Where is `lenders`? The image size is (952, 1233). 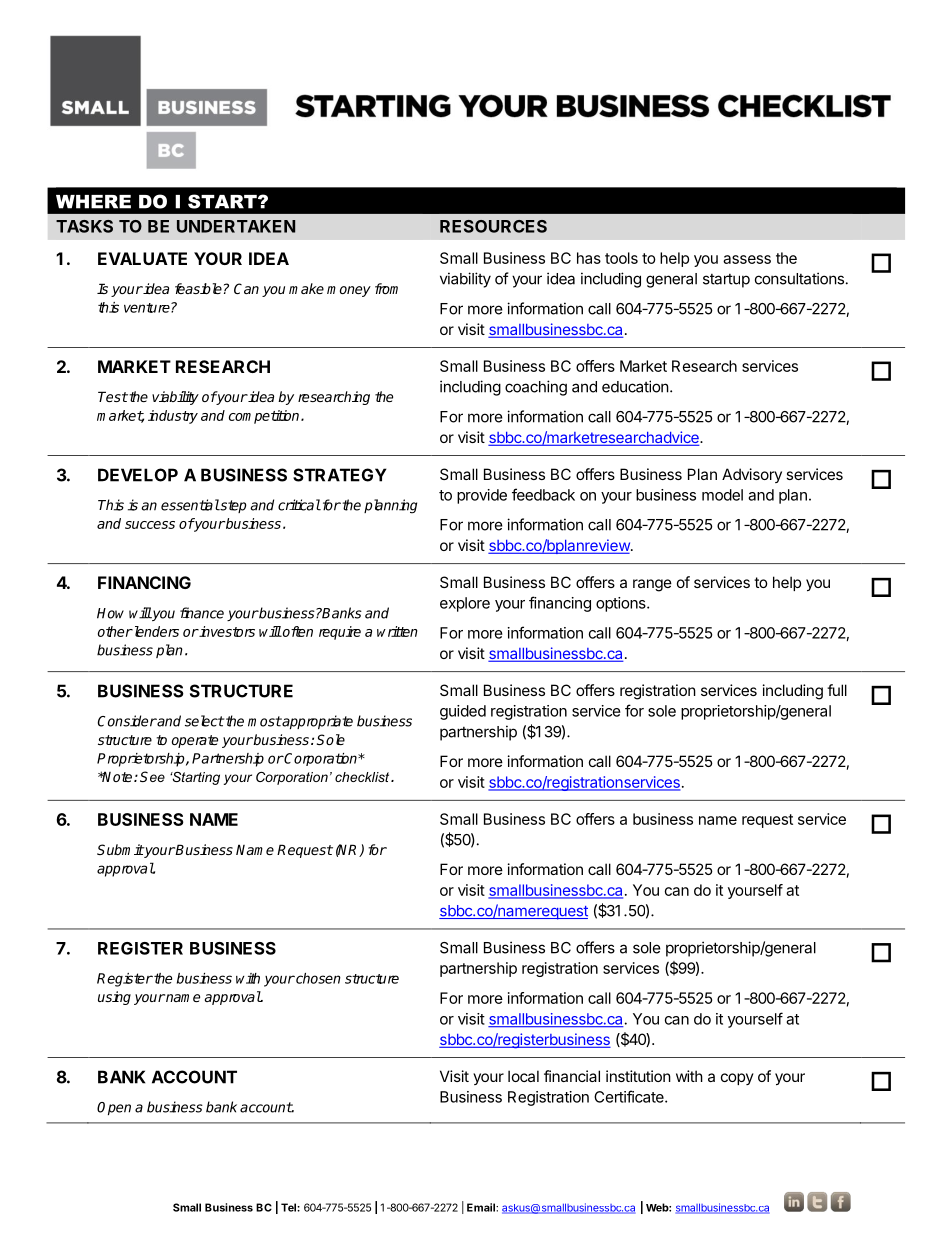
lenders is located at coordinates (155, 631).
